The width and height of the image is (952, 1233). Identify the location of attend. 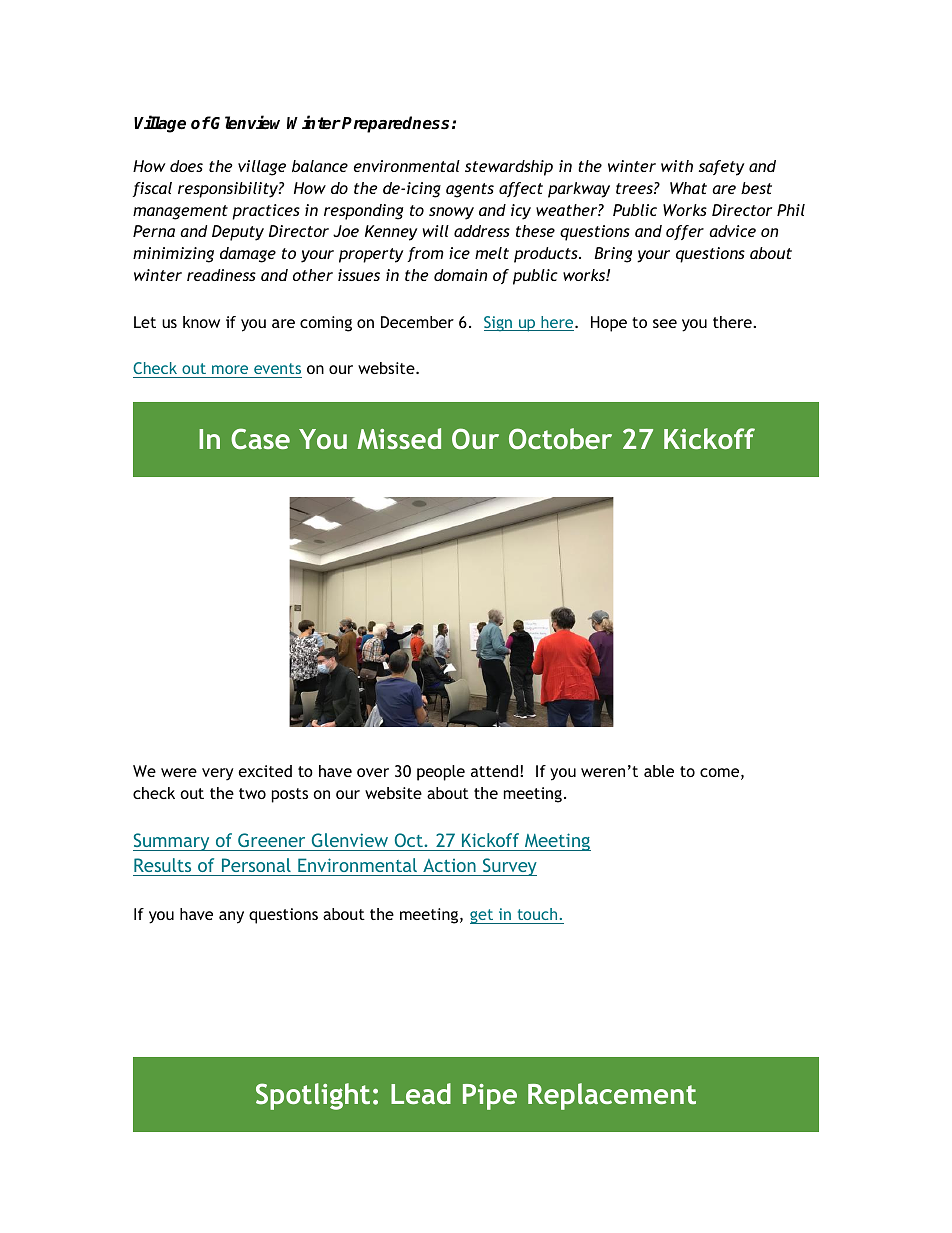
(494, 771).
